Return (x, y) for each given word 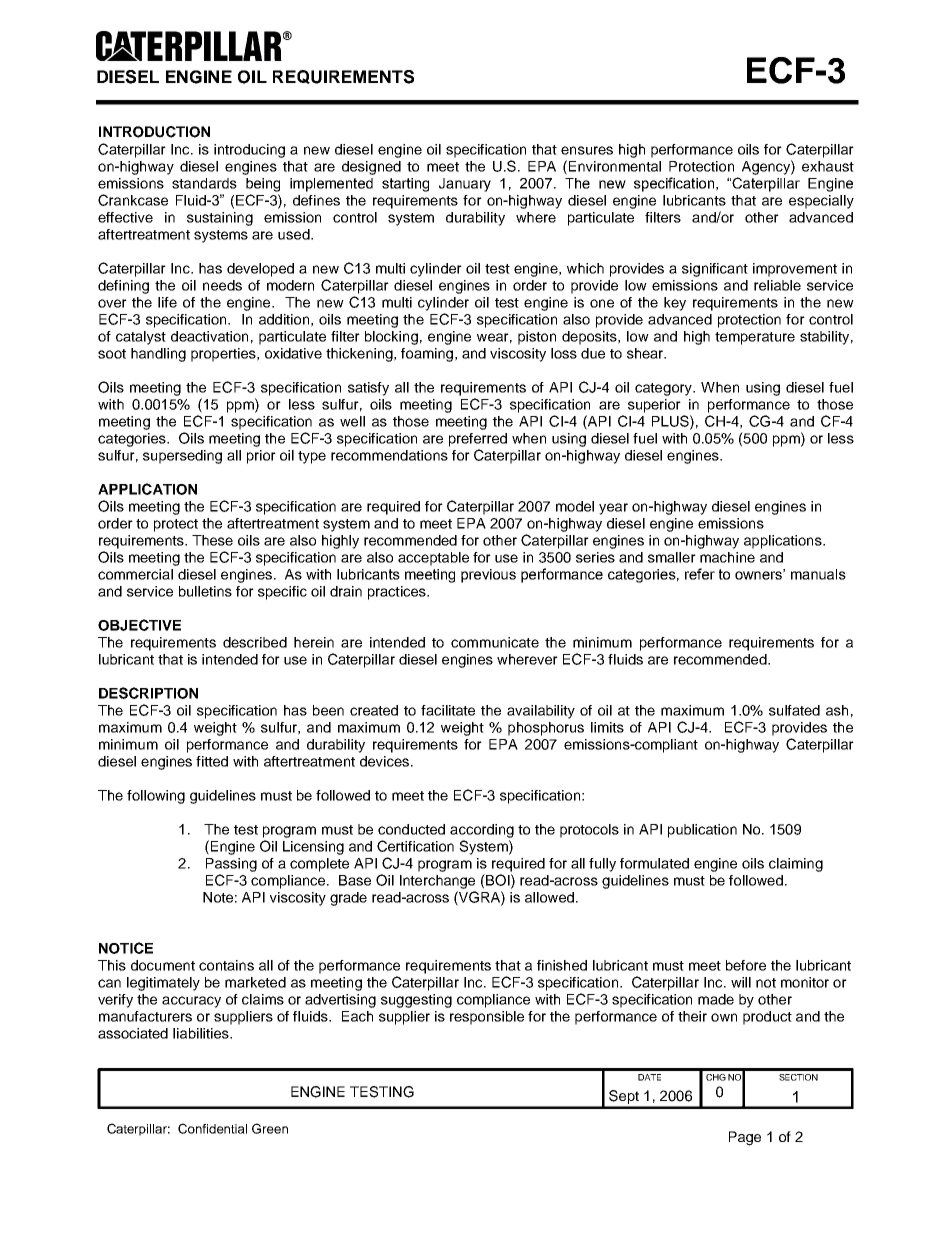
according (482, 831)
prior (261, 457)
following (156, 797)
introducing (249, 151)
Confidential (212, 1128)
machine (727, 557)
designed (371, 168)
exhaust (828, 166)
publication (702, 831)
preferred (478, 440)
